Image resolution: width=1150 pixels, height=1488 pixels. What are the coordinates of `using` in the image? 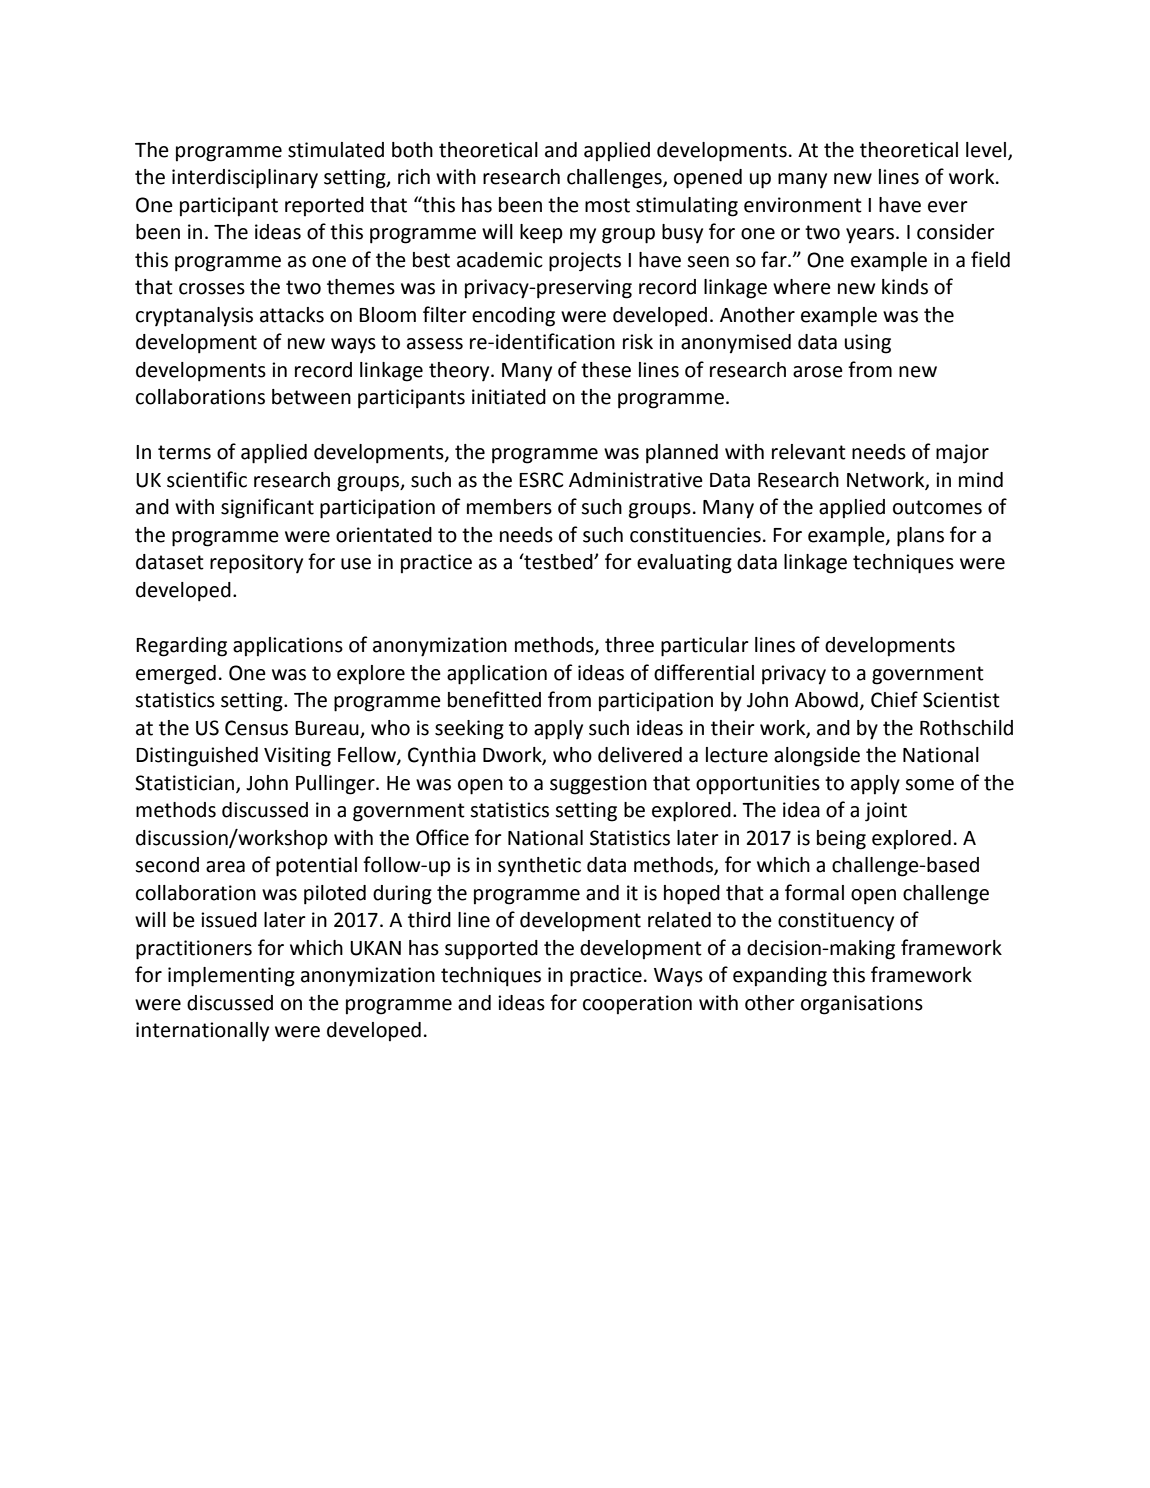 It's located at (868, 344).
